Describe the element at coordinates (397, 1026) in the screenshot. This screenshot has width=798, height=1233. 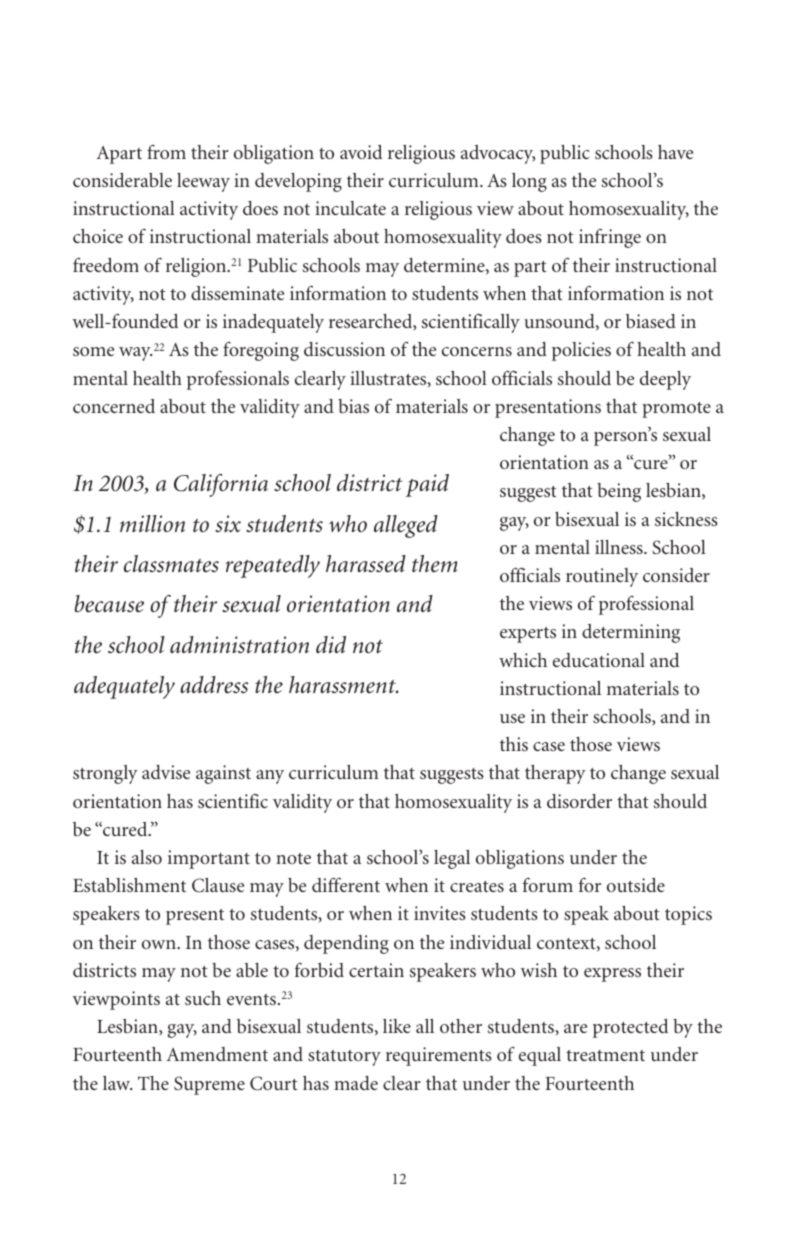
I see `like` at that location.
